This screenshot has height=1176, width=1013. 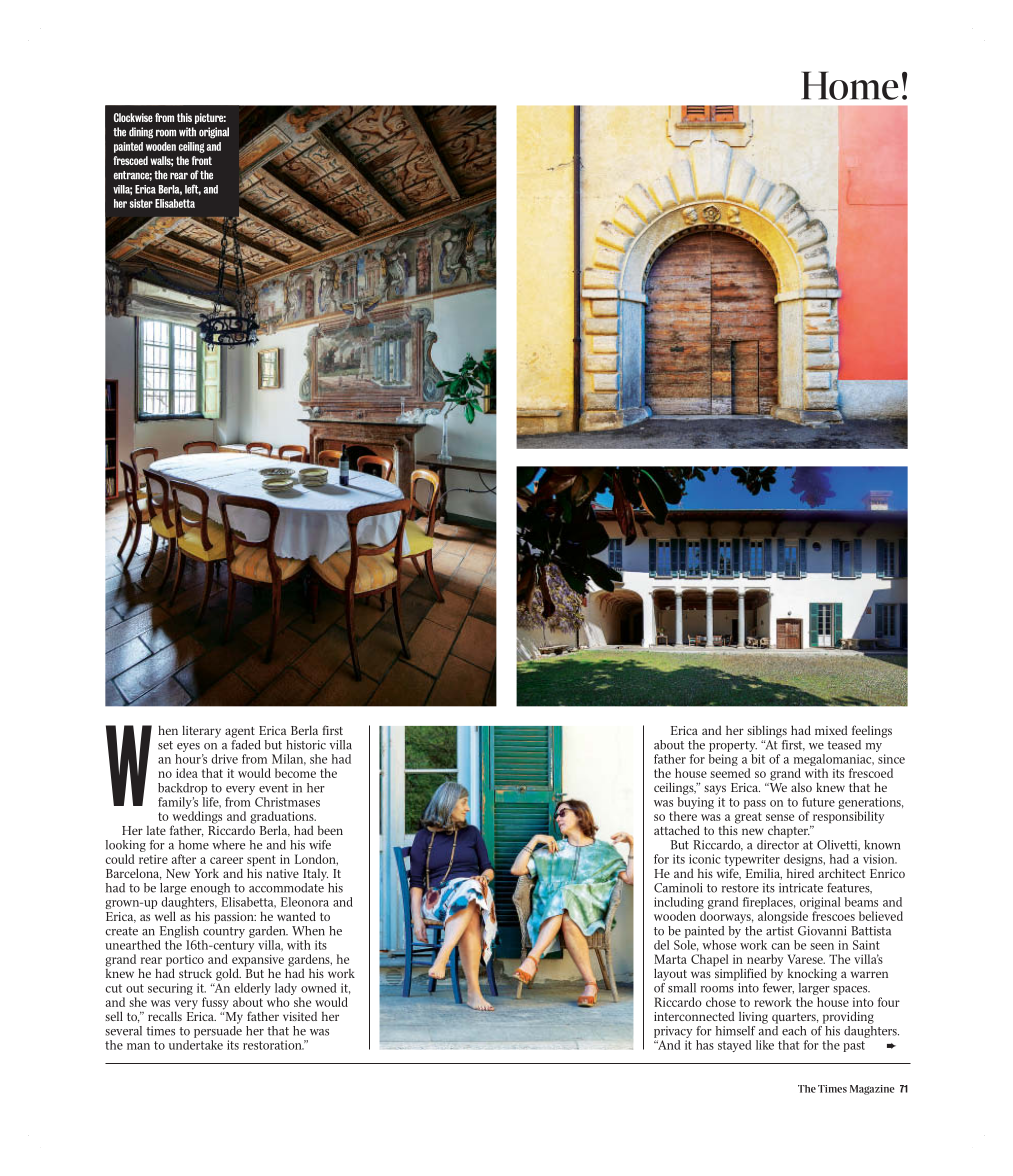 I want to click on mixed, so click(x=831, y=730).
